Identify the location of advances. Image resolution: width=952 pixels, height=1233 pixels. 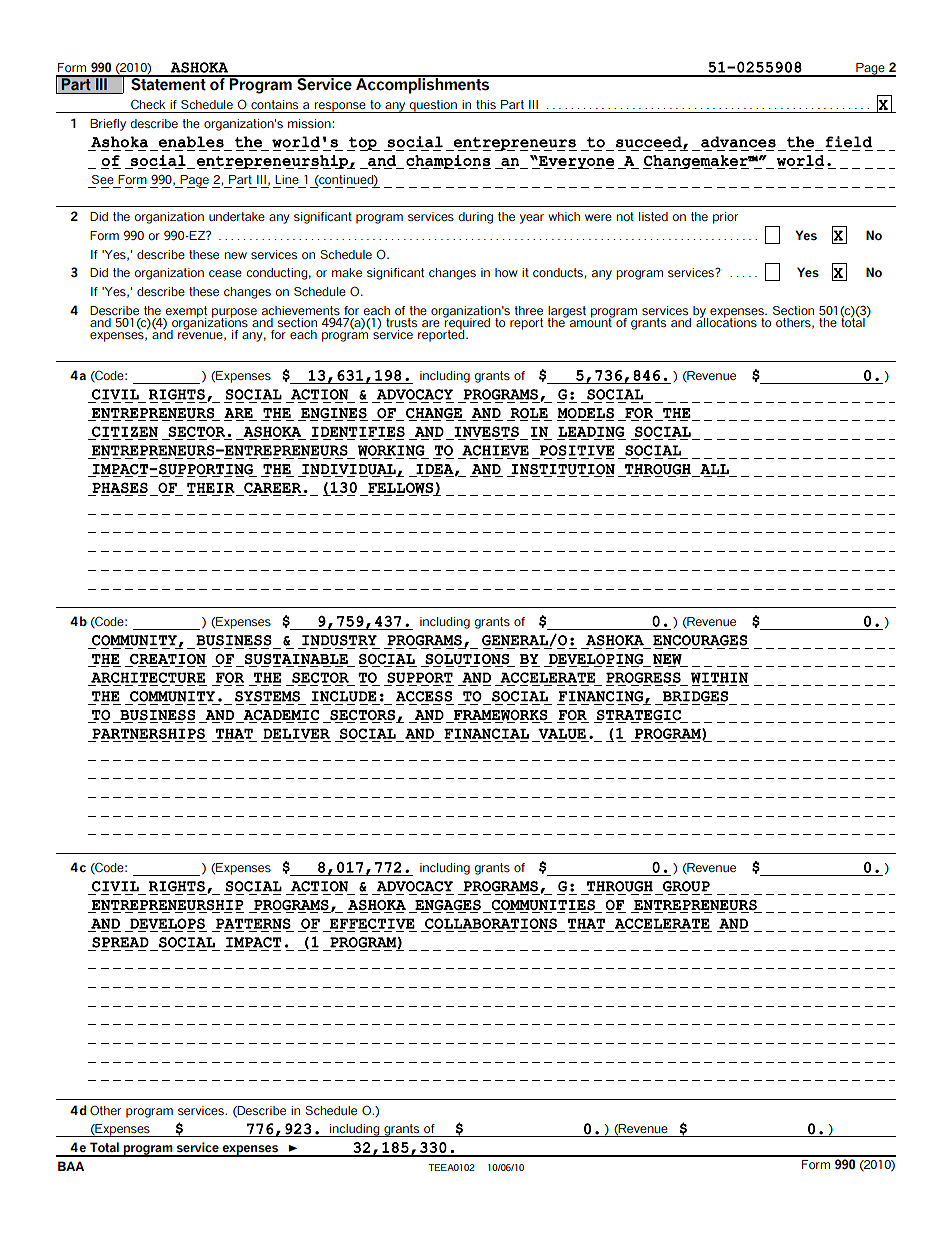
(738, 142).
